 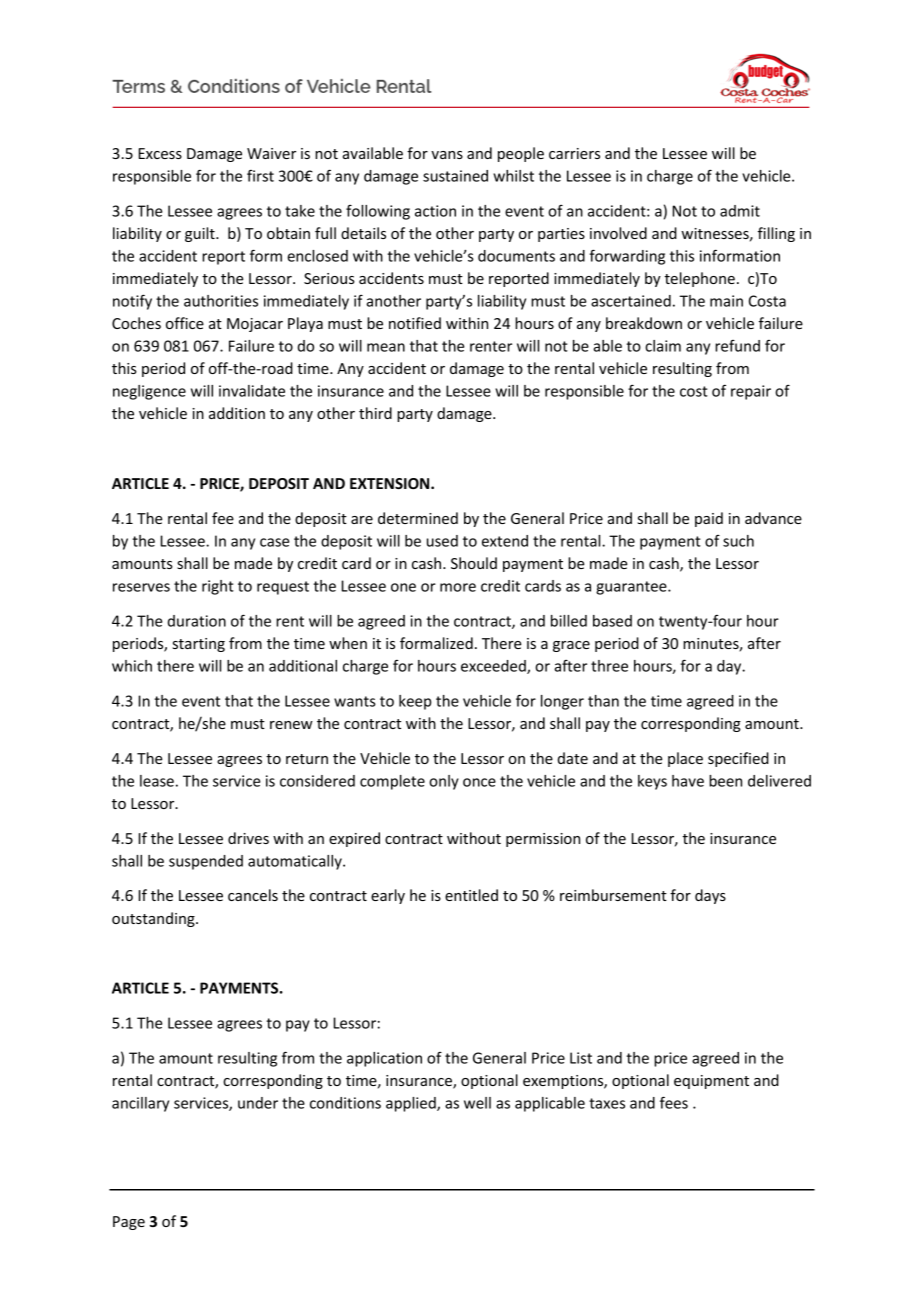 I want to click on well, so click(x=477, y=1103).
